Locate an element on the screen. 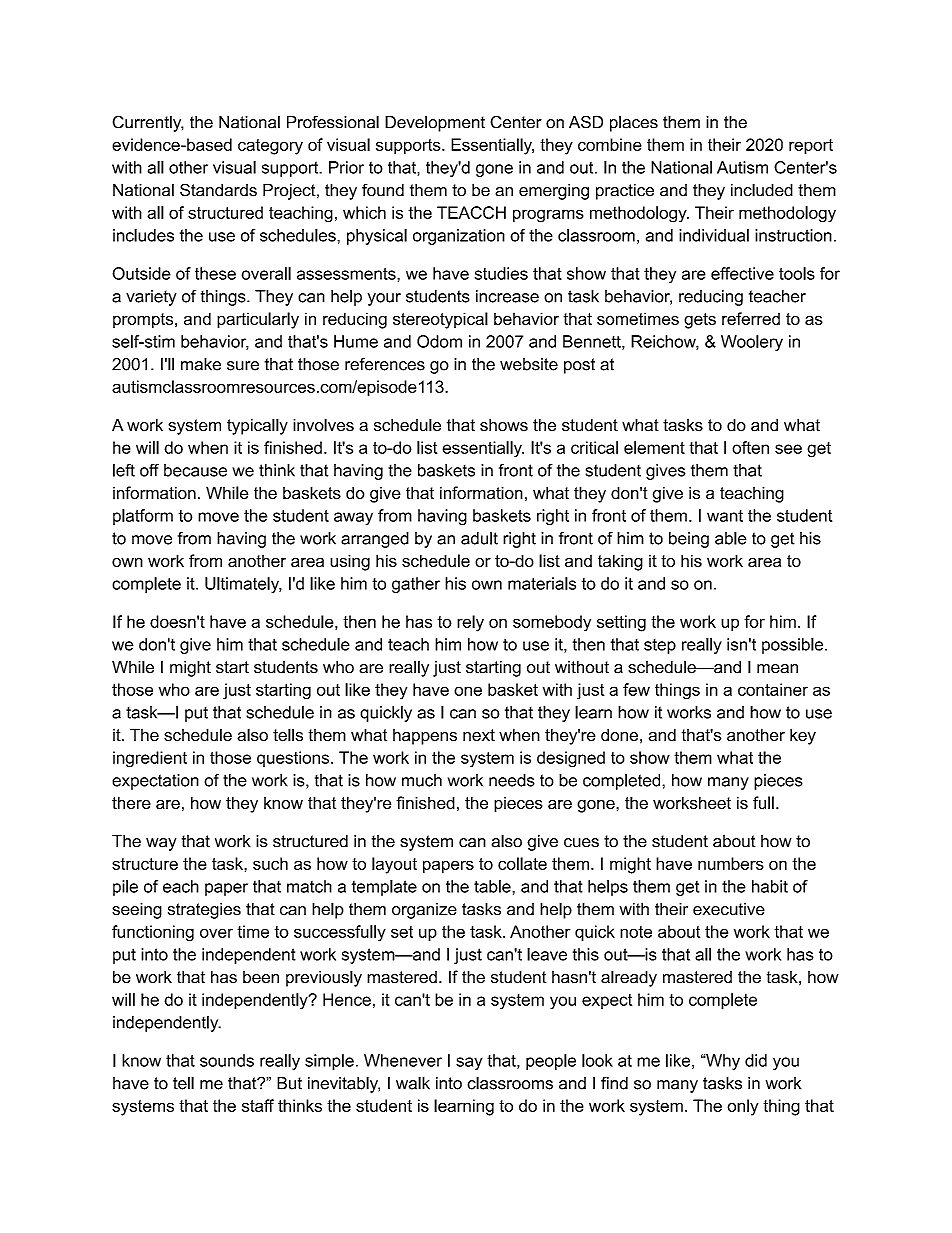  Standards is located at coordinates (218, 190).
